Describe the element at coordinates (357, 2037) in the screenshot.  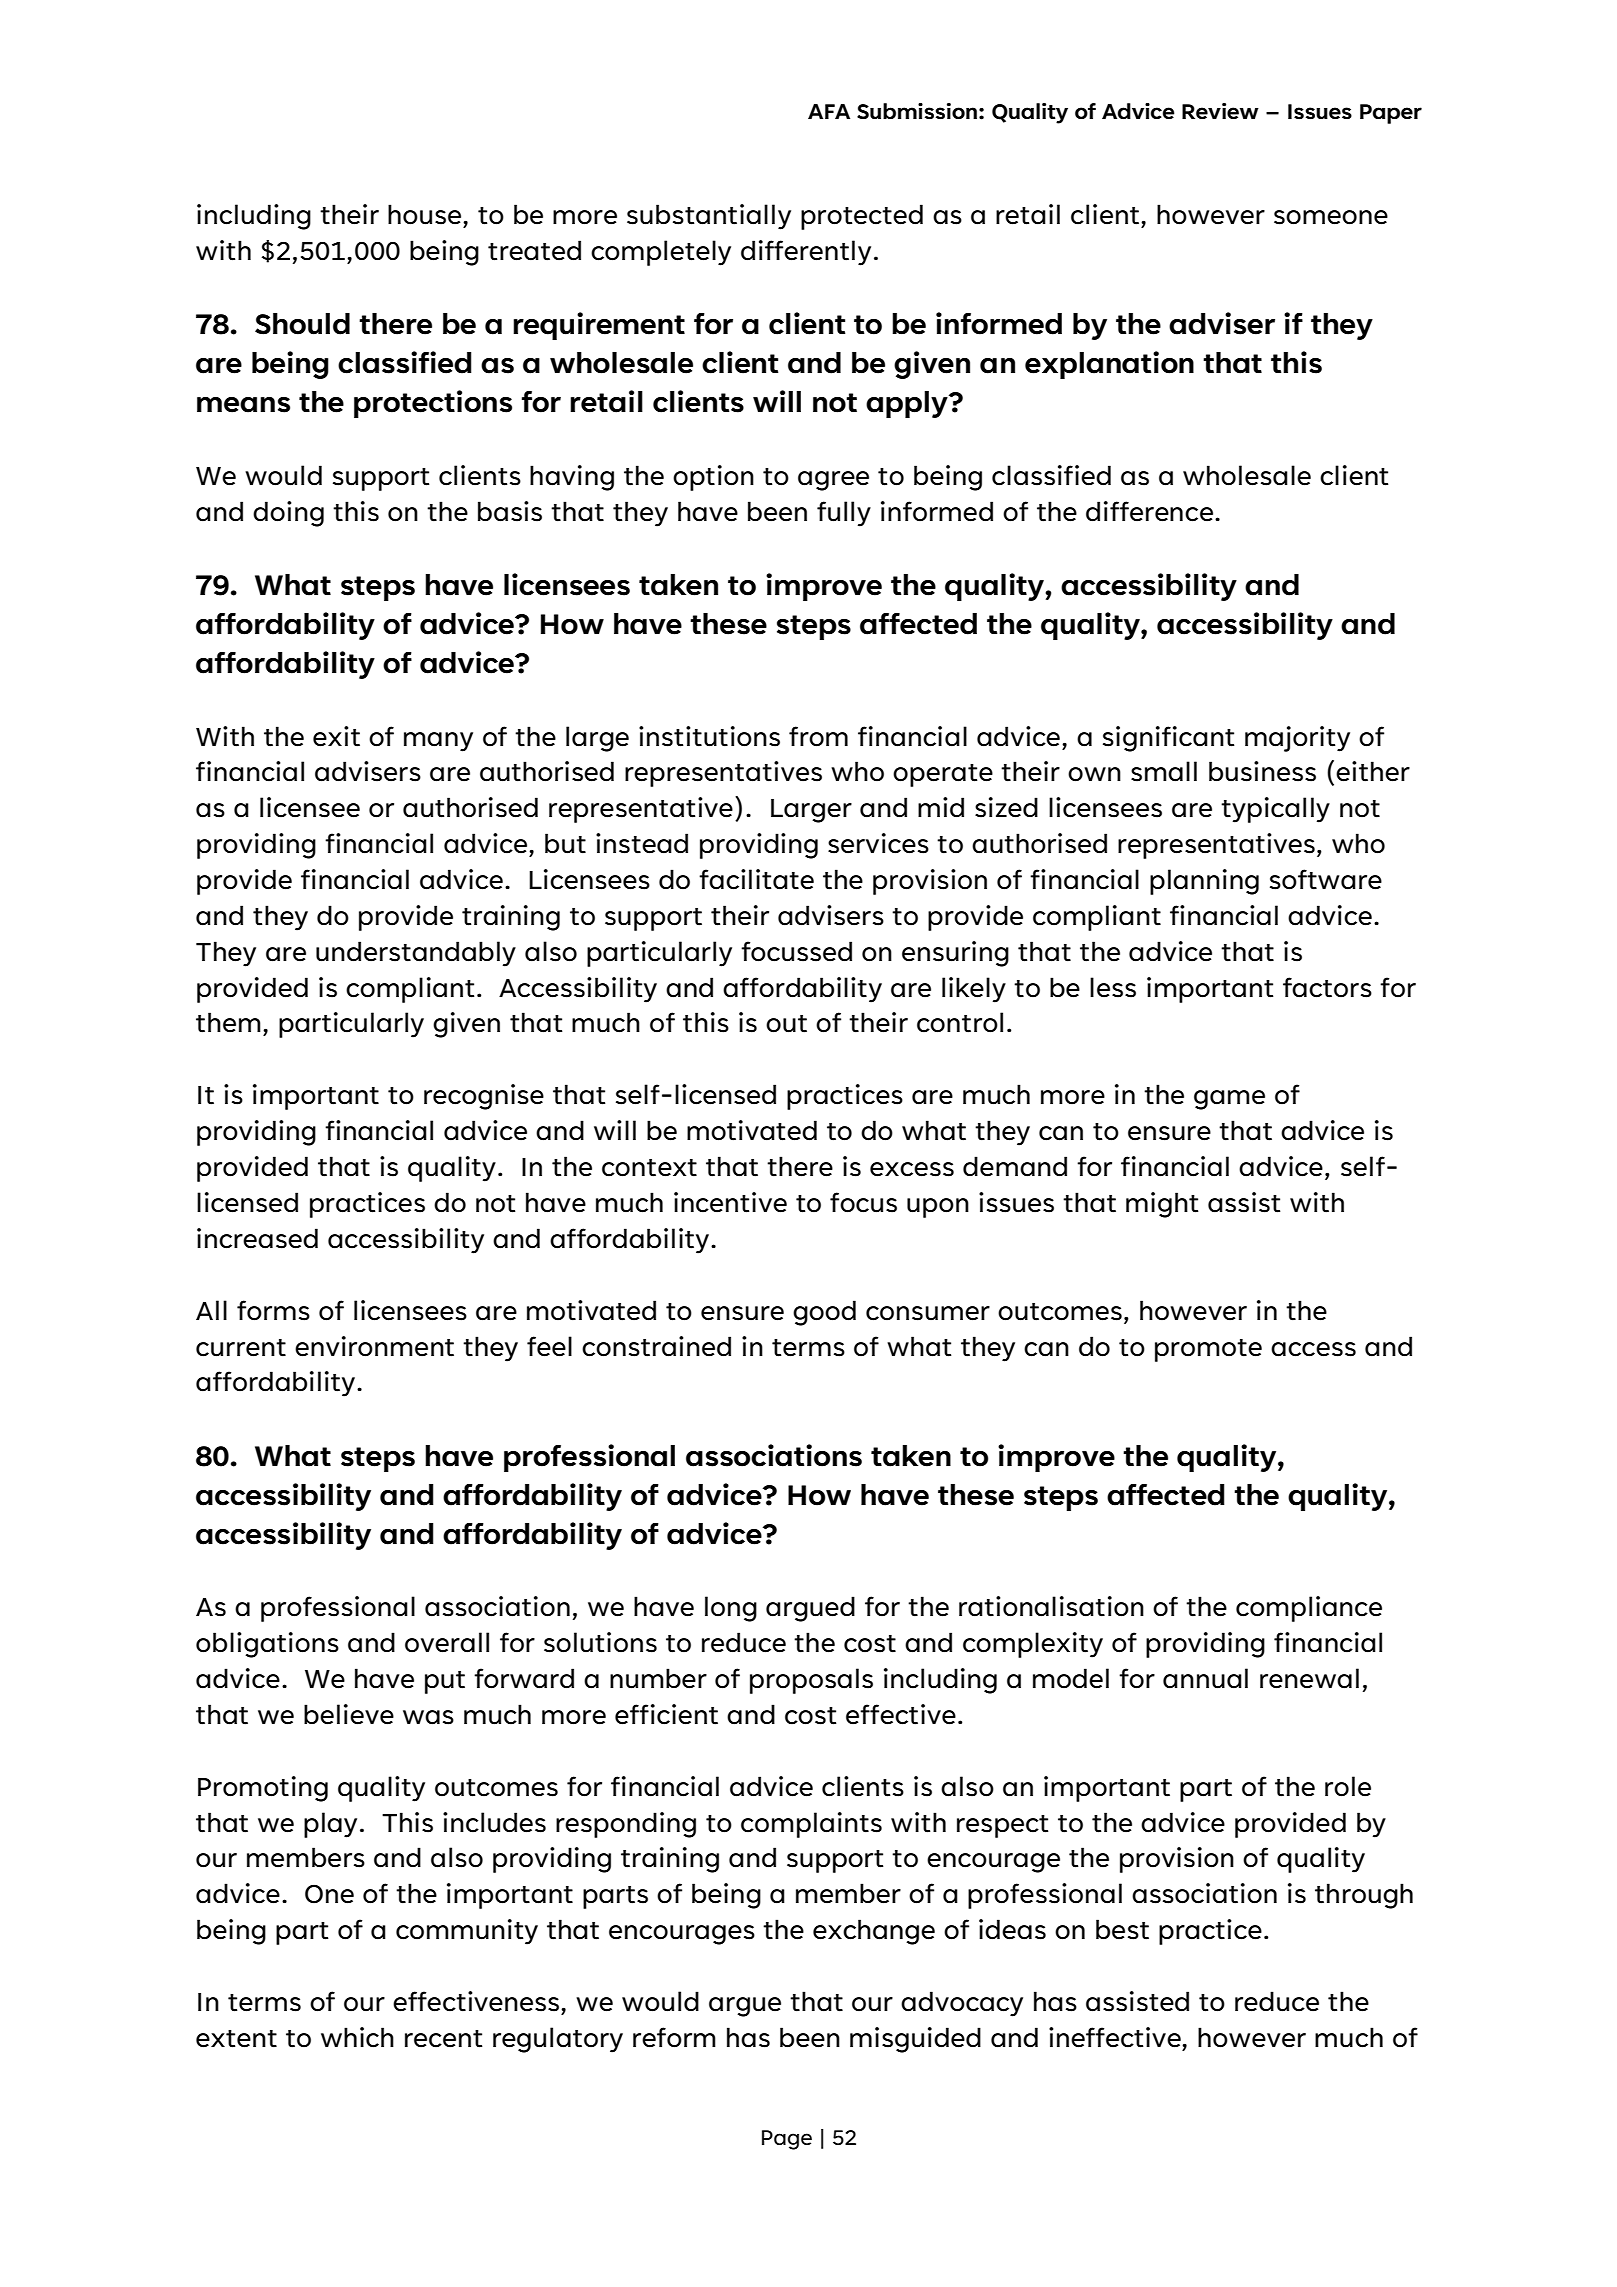
I see `which` at that location.
